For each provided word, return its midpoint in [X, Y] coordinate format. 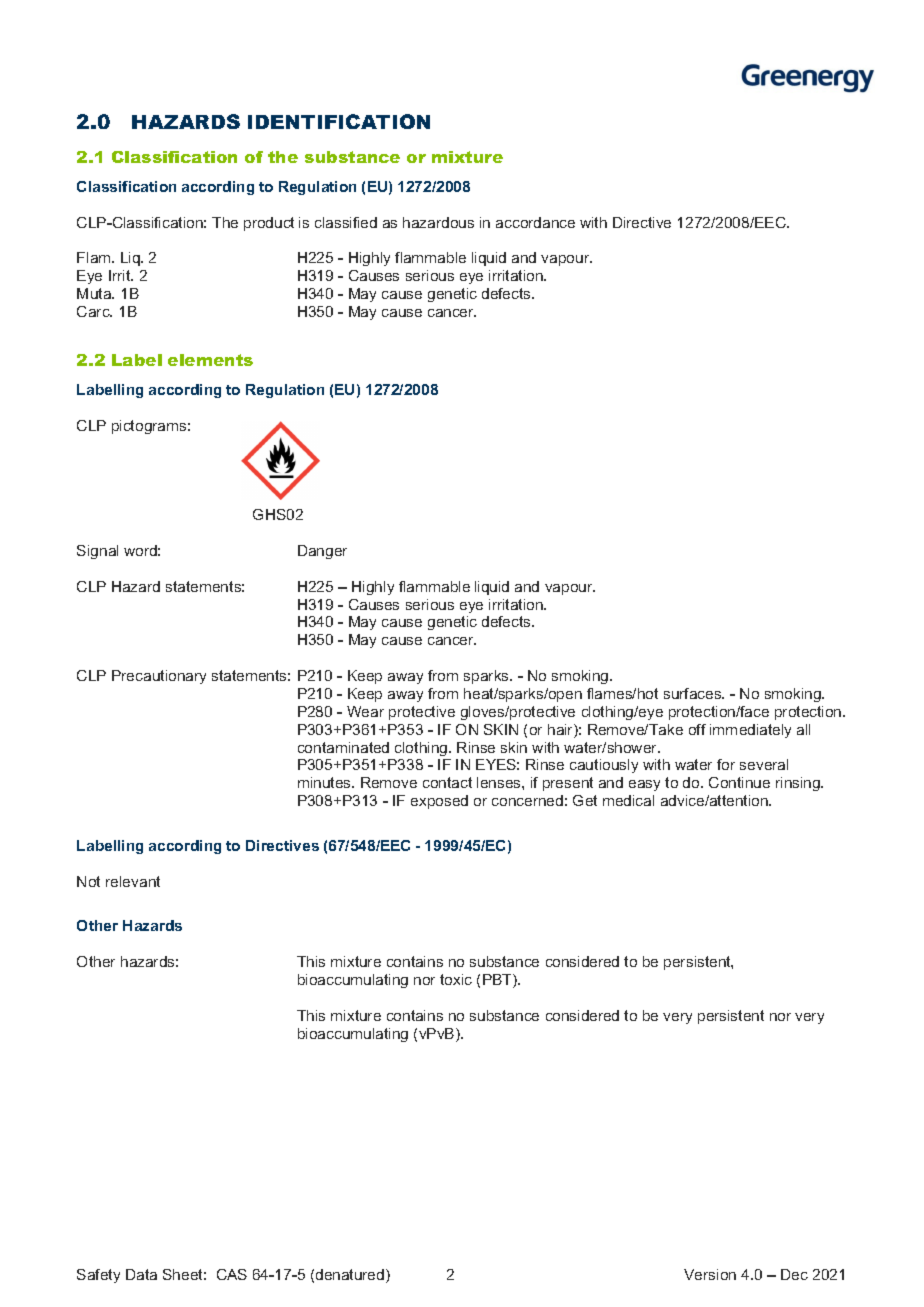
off [697, 729]
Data [141, 1274]
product [269, 224]
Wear [365, 711]
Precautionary [159, 677]
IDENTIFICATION [339, 121]
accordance [535, 222]
